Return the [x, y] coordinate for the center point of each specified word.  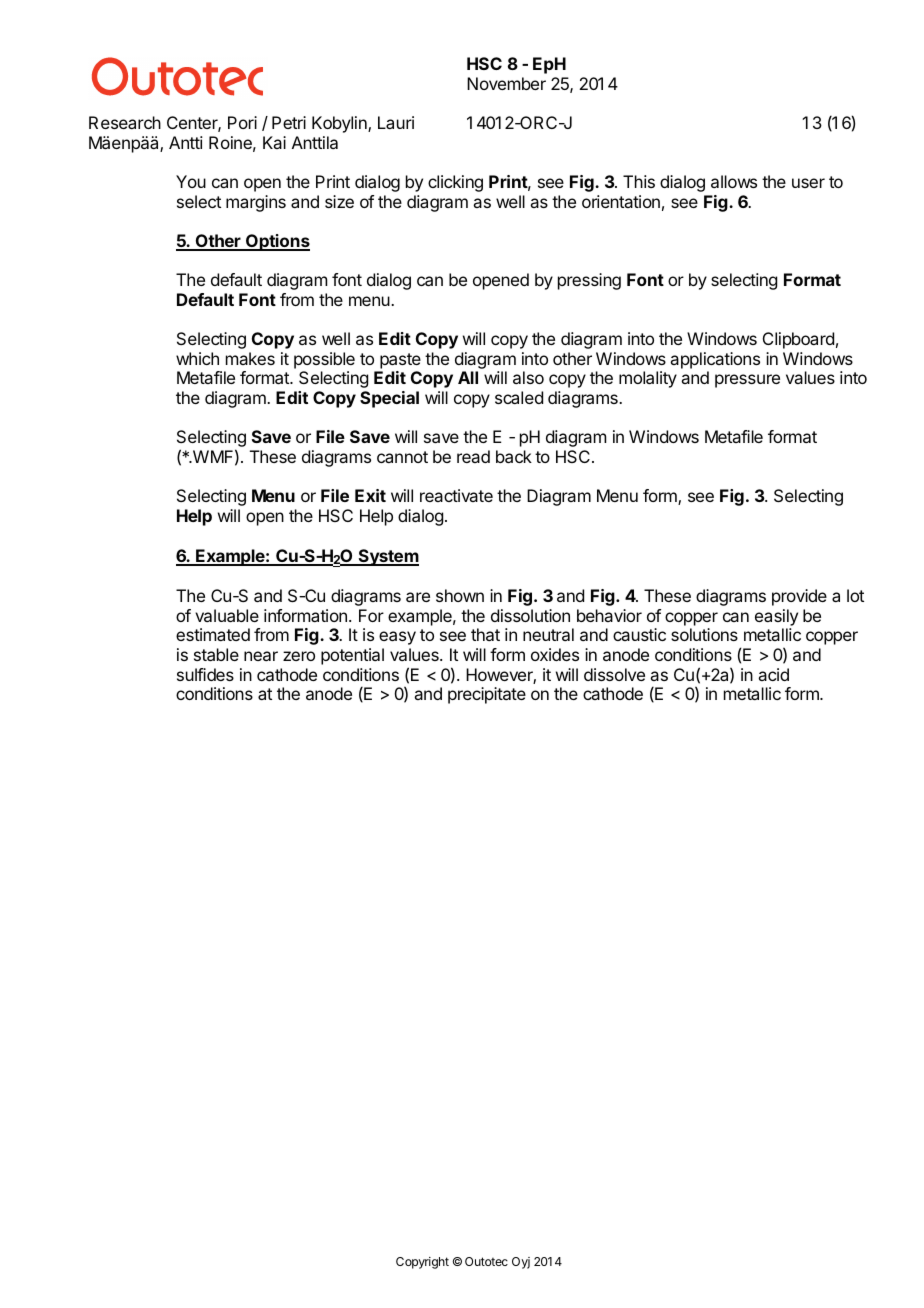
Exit [370, 495]
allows [734, 181]
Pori [242, 122]
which [197, 358]
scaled [519, 397]
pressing [589, 281]
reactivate [456, 495]
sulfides [205, 674]
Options [277, 242]
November [506, 83]
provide [799, 597]
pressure [747, 381]
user [808, 183]
